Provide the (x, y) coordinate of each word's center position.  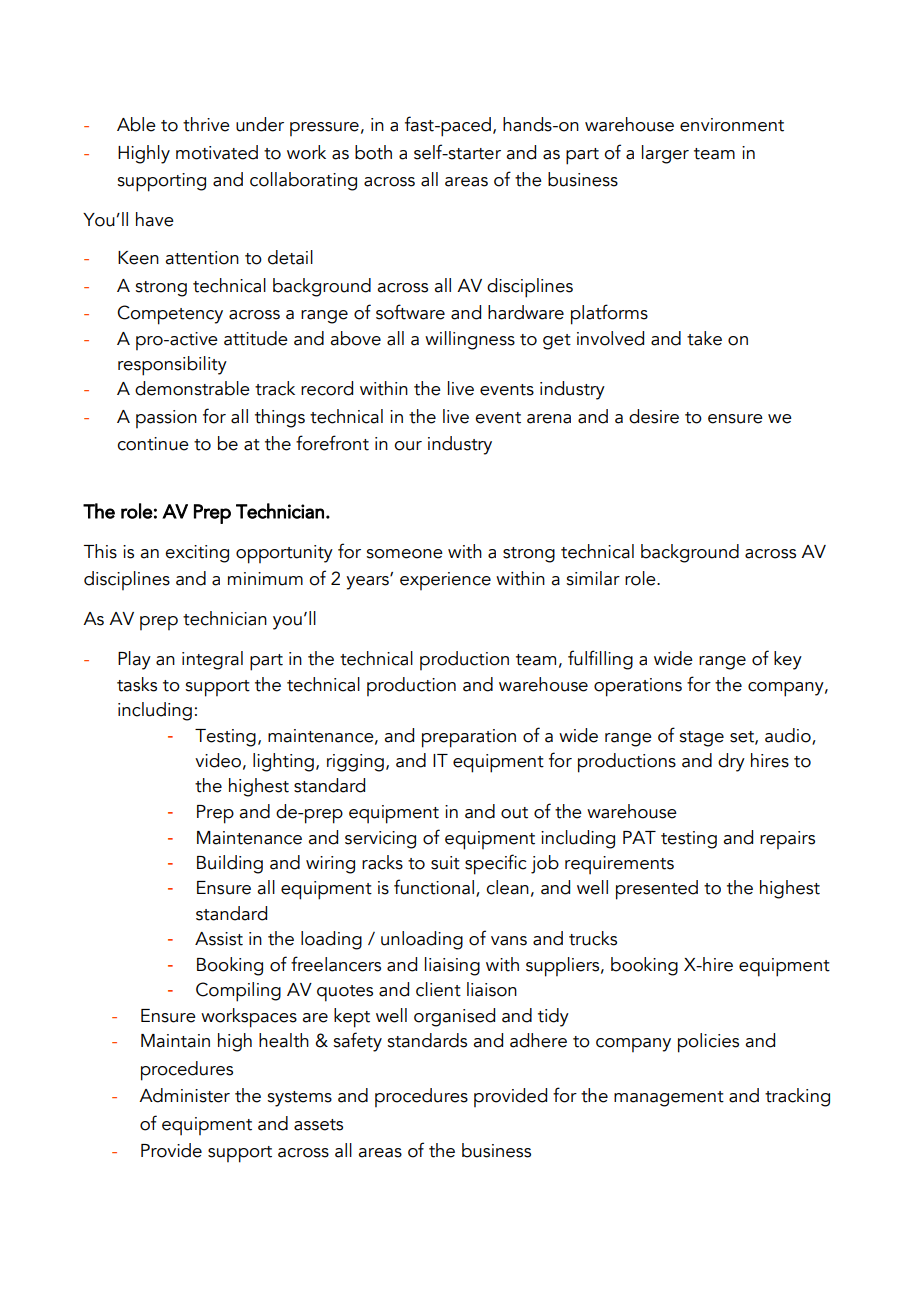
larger (665, 154)
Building (230, 864)
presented (657, 890)
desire (654, 416)
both (373, 152)
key (788, 660)
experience (445, 581)
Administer (184, 1095)
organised (454, 1017)
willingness (470, 340)
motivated (217, 152)
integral (212, 660)
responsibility (172, 366)
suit (445, 863)
